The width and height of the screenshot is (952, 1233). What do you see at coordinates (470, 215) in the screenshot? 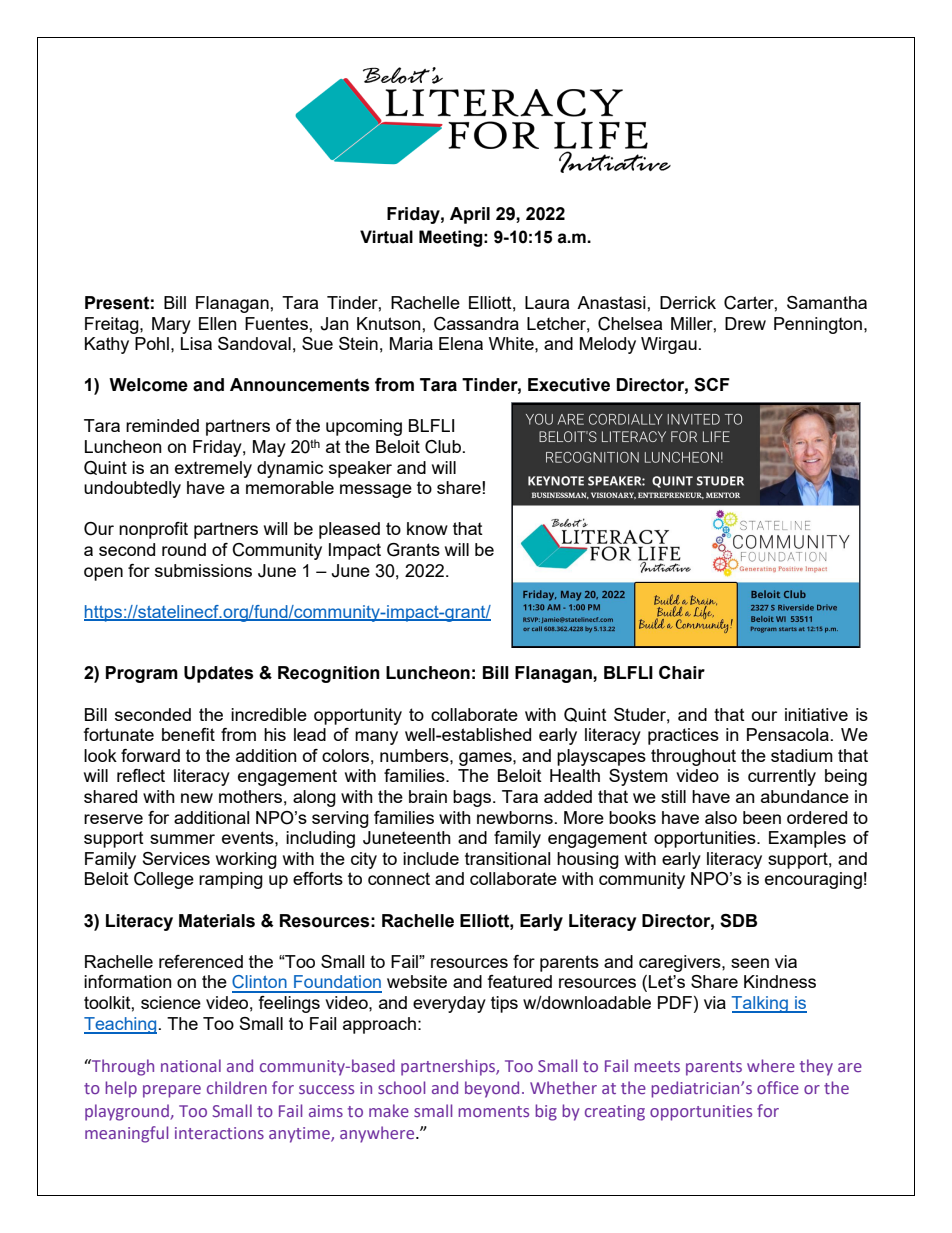
I see `April` at bounding box center [470, 215].
